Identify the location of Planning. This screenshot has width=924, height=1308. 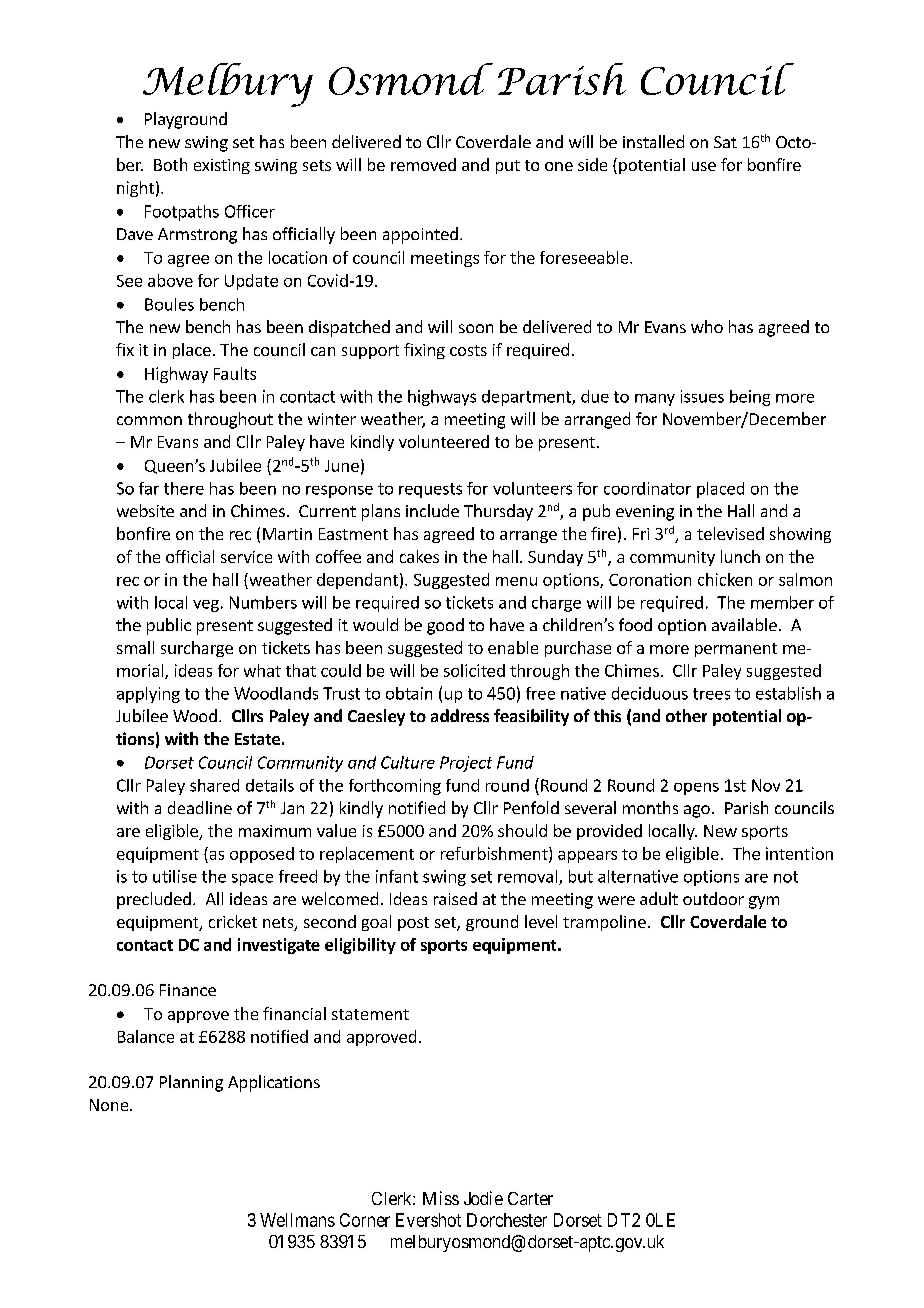
(191, 1083).
